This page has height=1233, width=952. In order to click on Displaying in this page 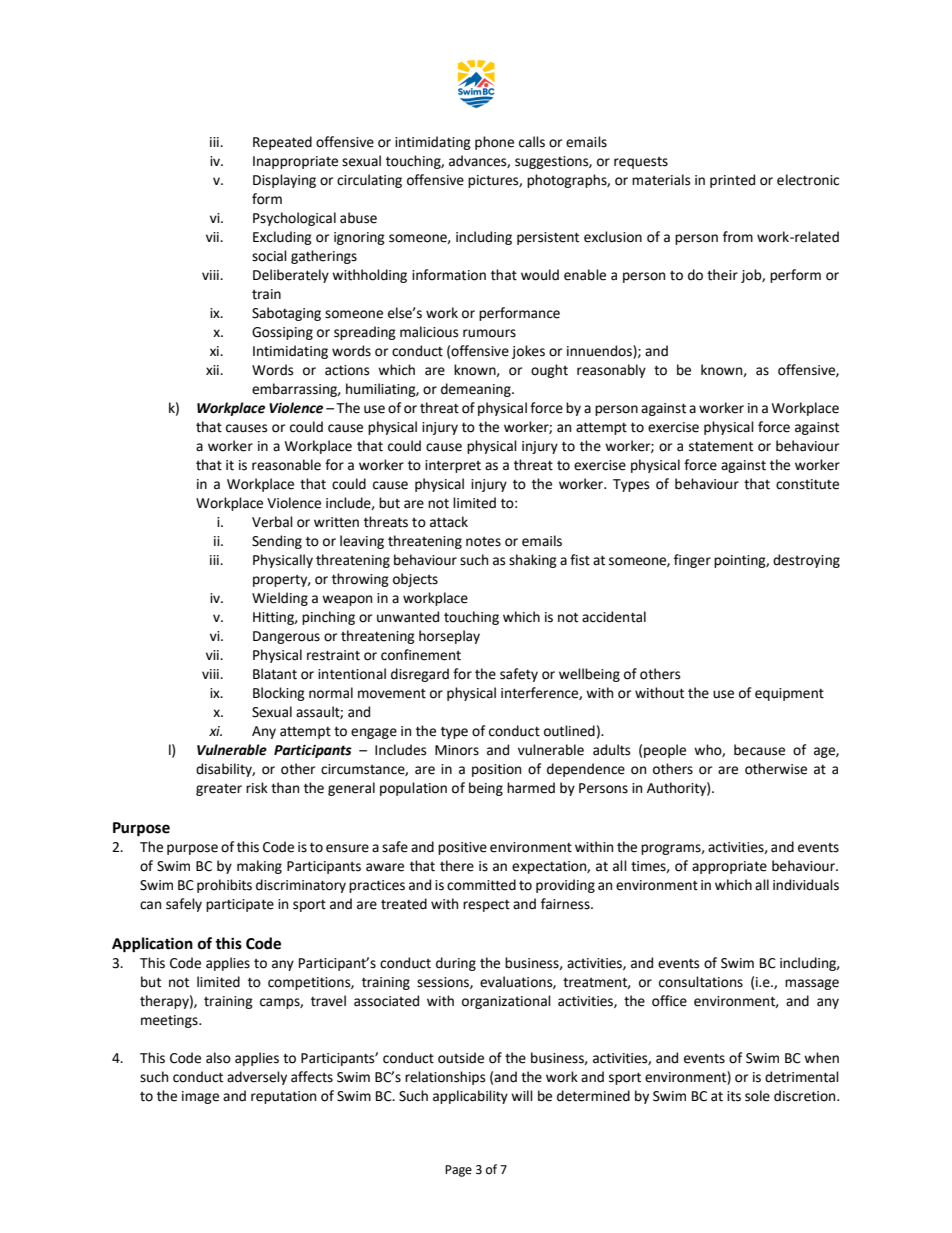, I will do `click(284, 181)`.
